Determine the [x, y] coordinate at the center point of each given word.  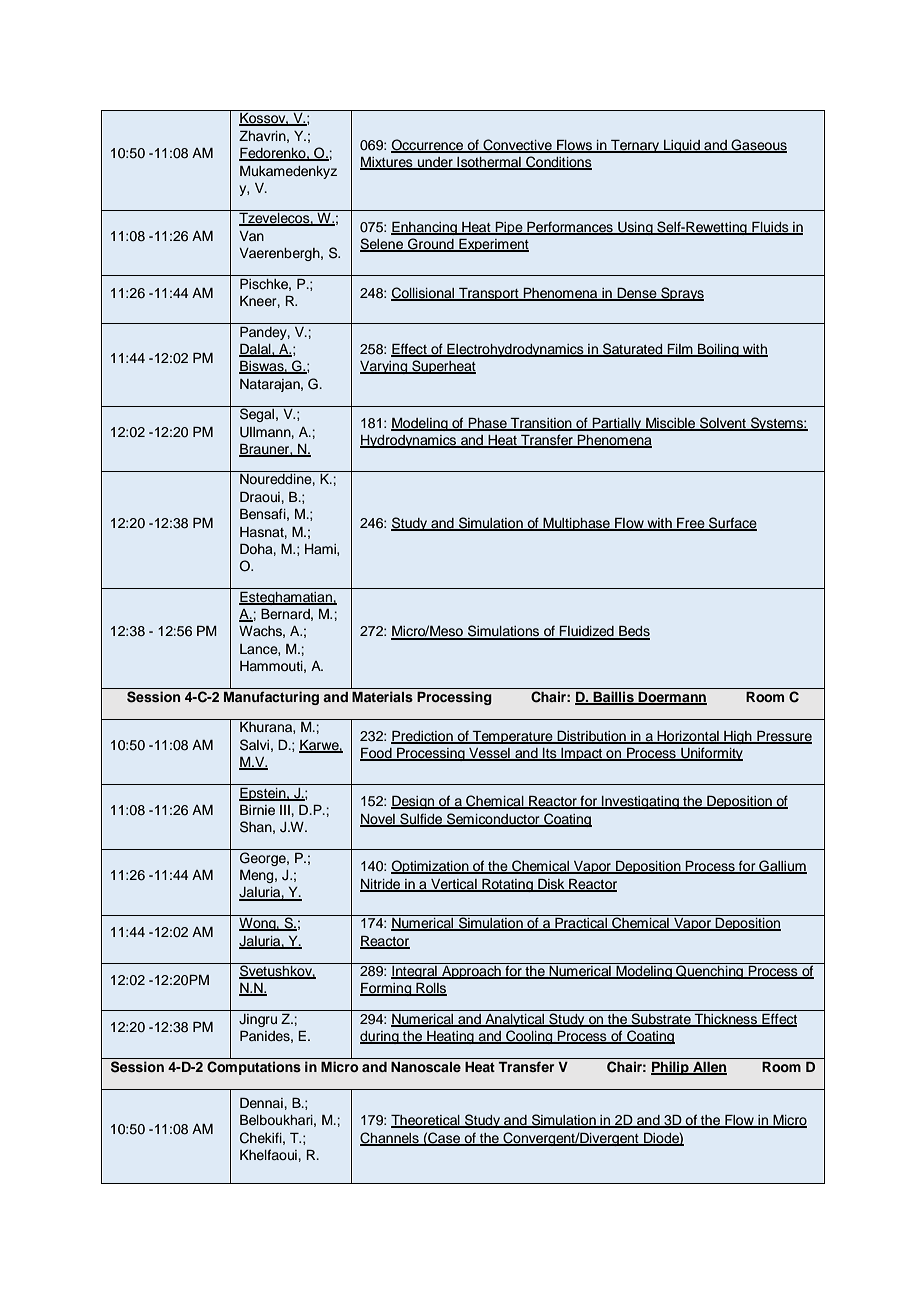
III [285, 810]
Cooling [529, 1037]
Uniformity [711, 754]
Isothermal [489, 163]
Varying [385, 367]
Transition [541, 424]
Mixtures [387, 163]
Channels [390, 1139]
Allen [709, 1068]
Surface [732, 524]
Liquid [682, 146]
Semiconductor [493, 819]
